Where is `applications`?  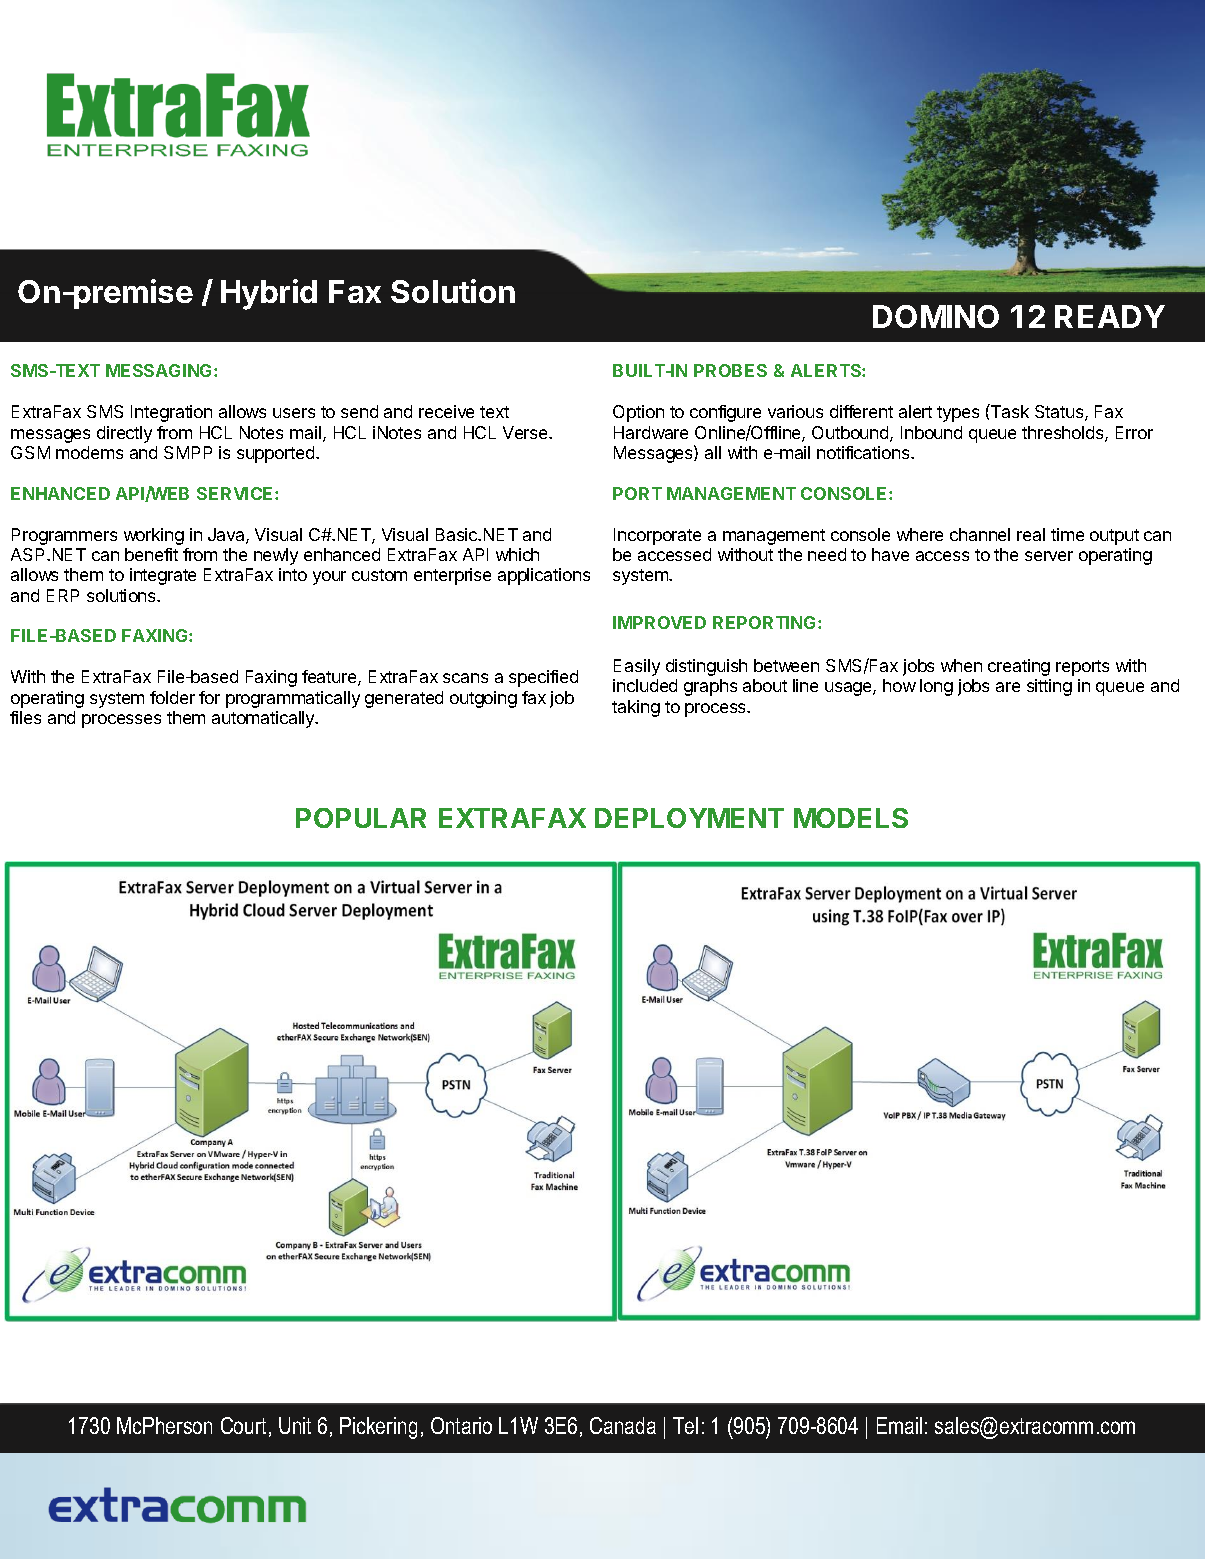 applications is located at coordinates (544, 576).
